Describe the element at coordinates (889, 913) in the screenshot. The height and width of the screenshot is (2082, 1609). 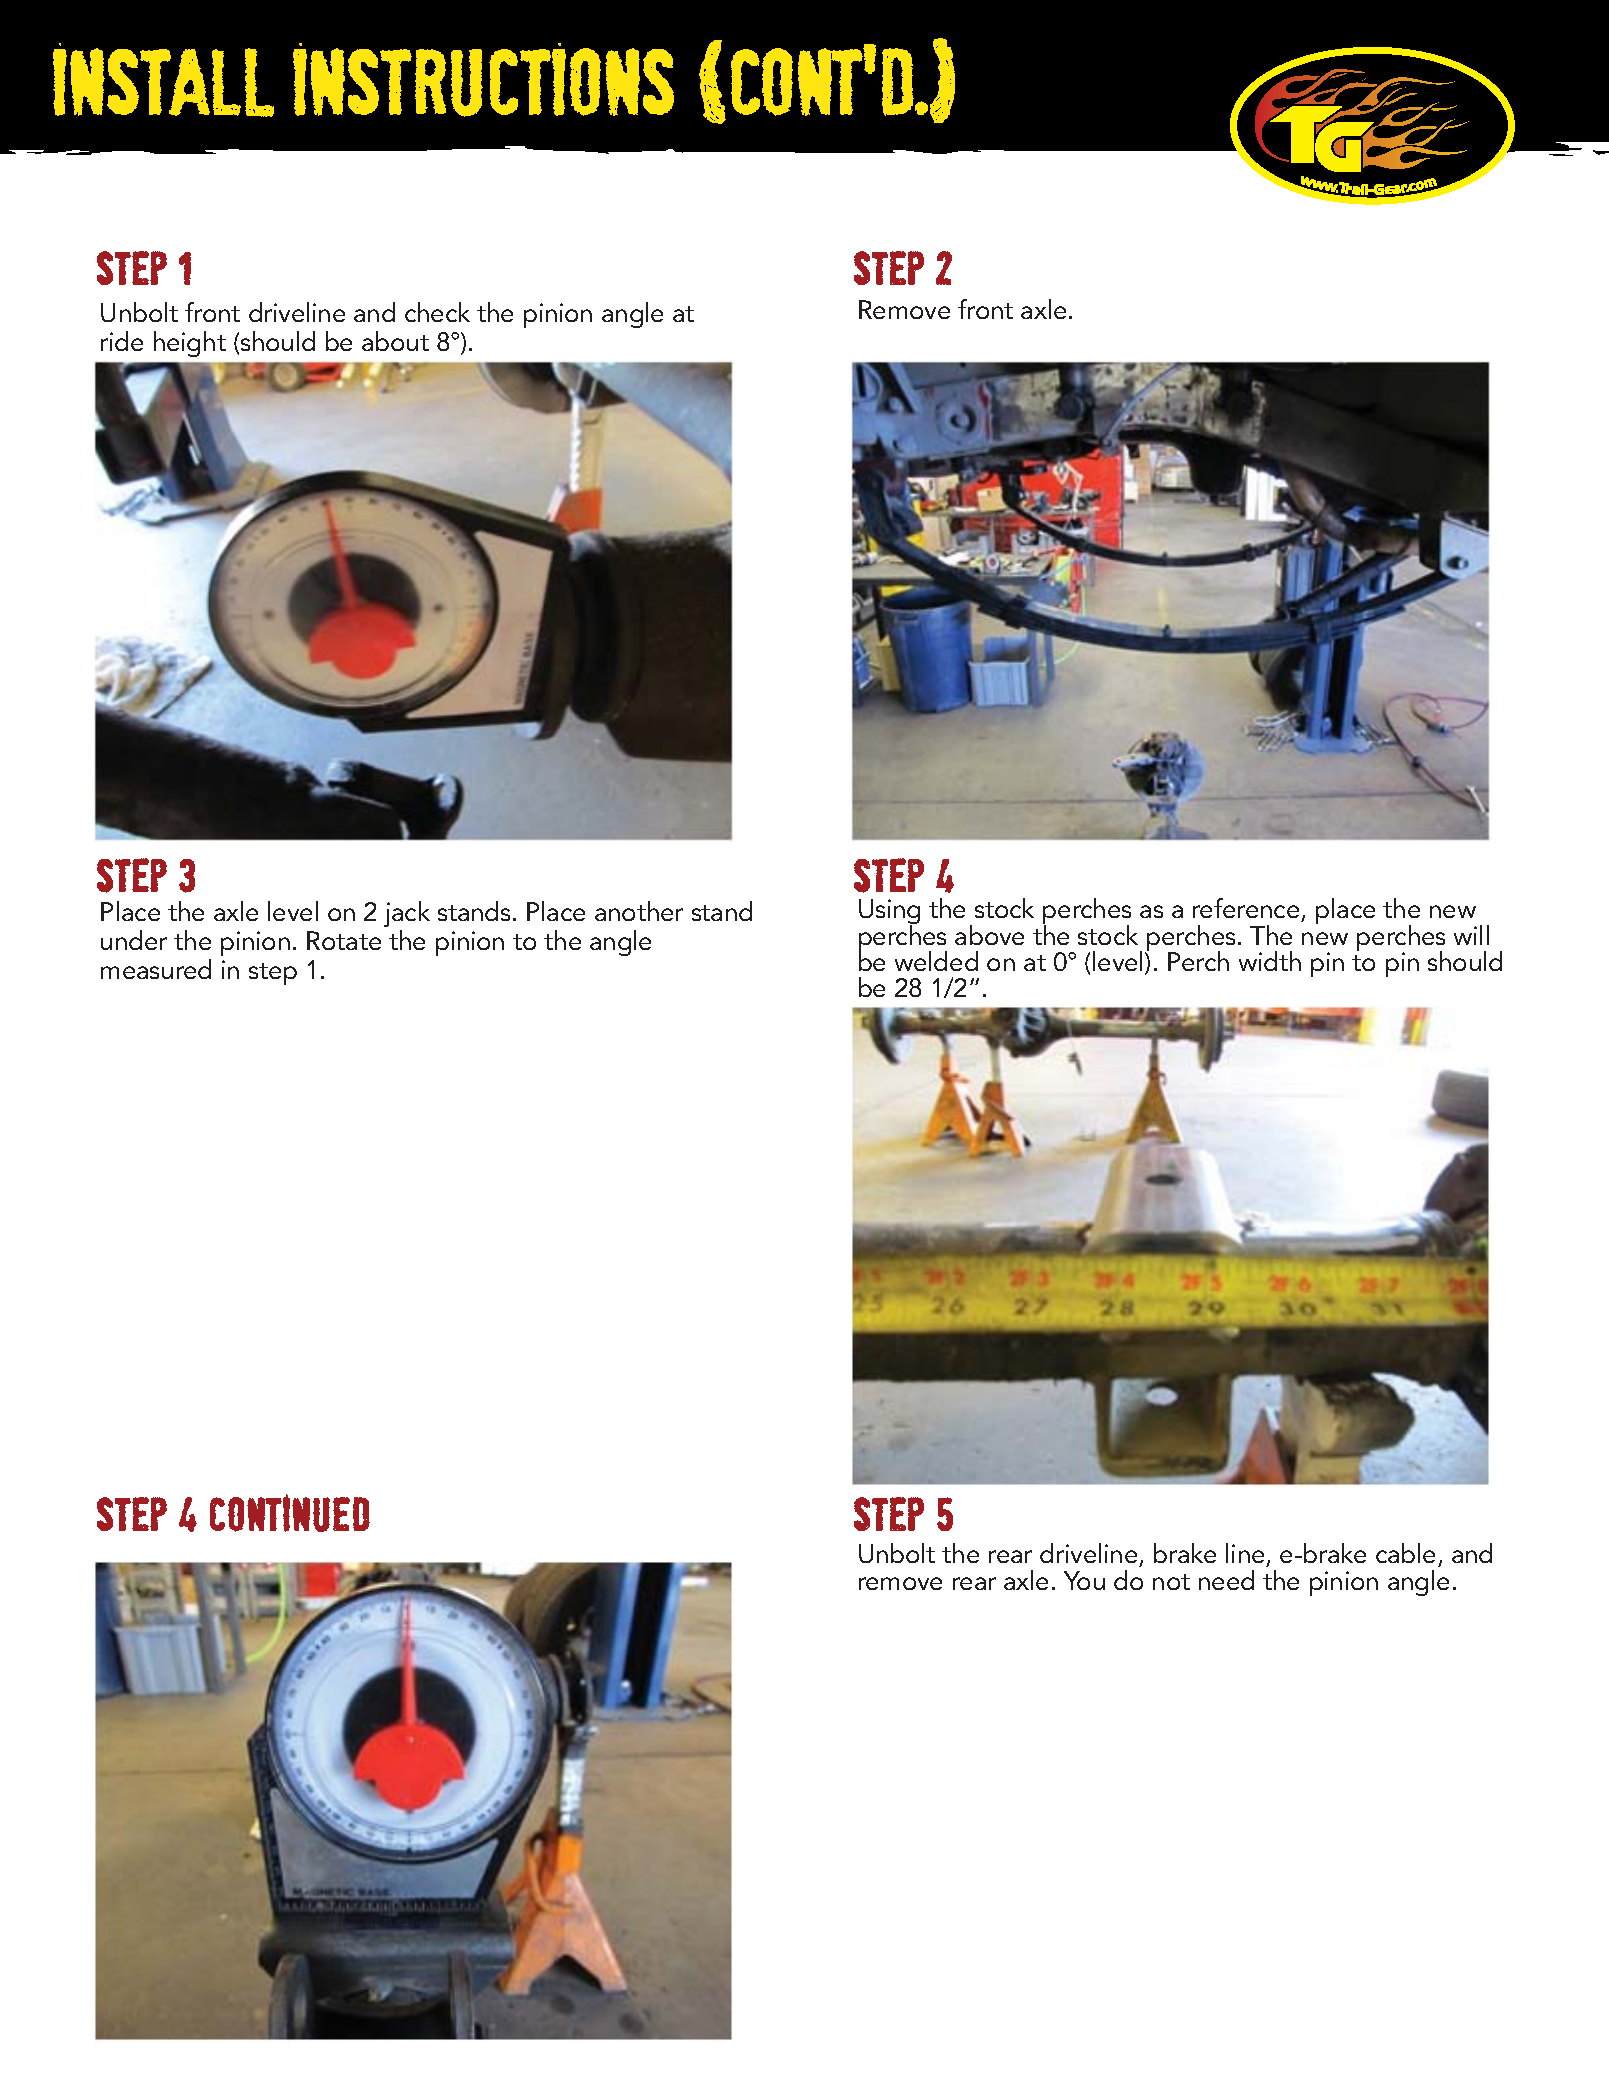
I see `Using` at that location.
